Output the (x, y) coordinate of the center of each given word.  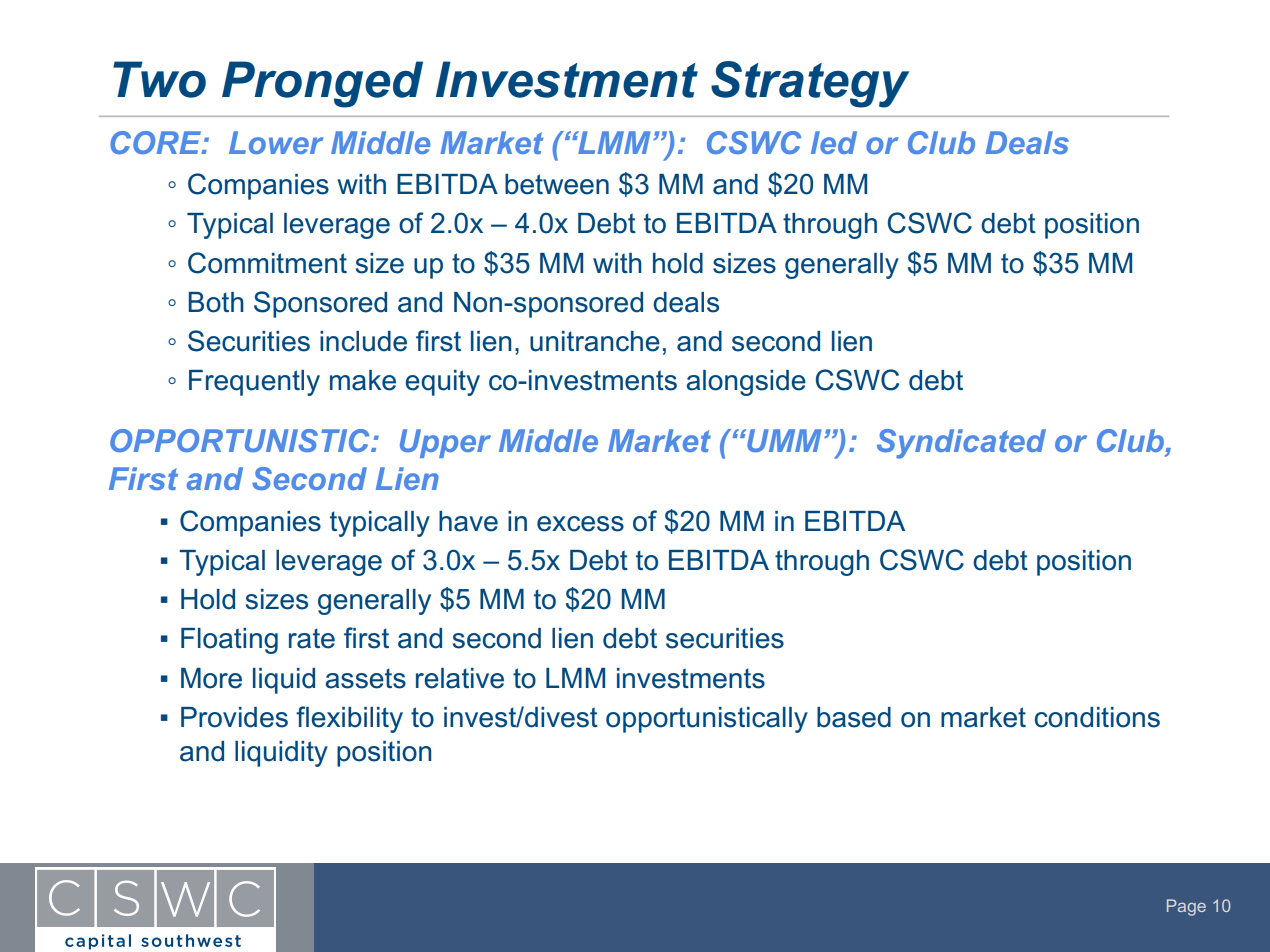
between (557, 184)
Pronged (322, 84)
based (854, 717)
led (834, 142)
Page (1186, 907)
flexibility (349, 719)
